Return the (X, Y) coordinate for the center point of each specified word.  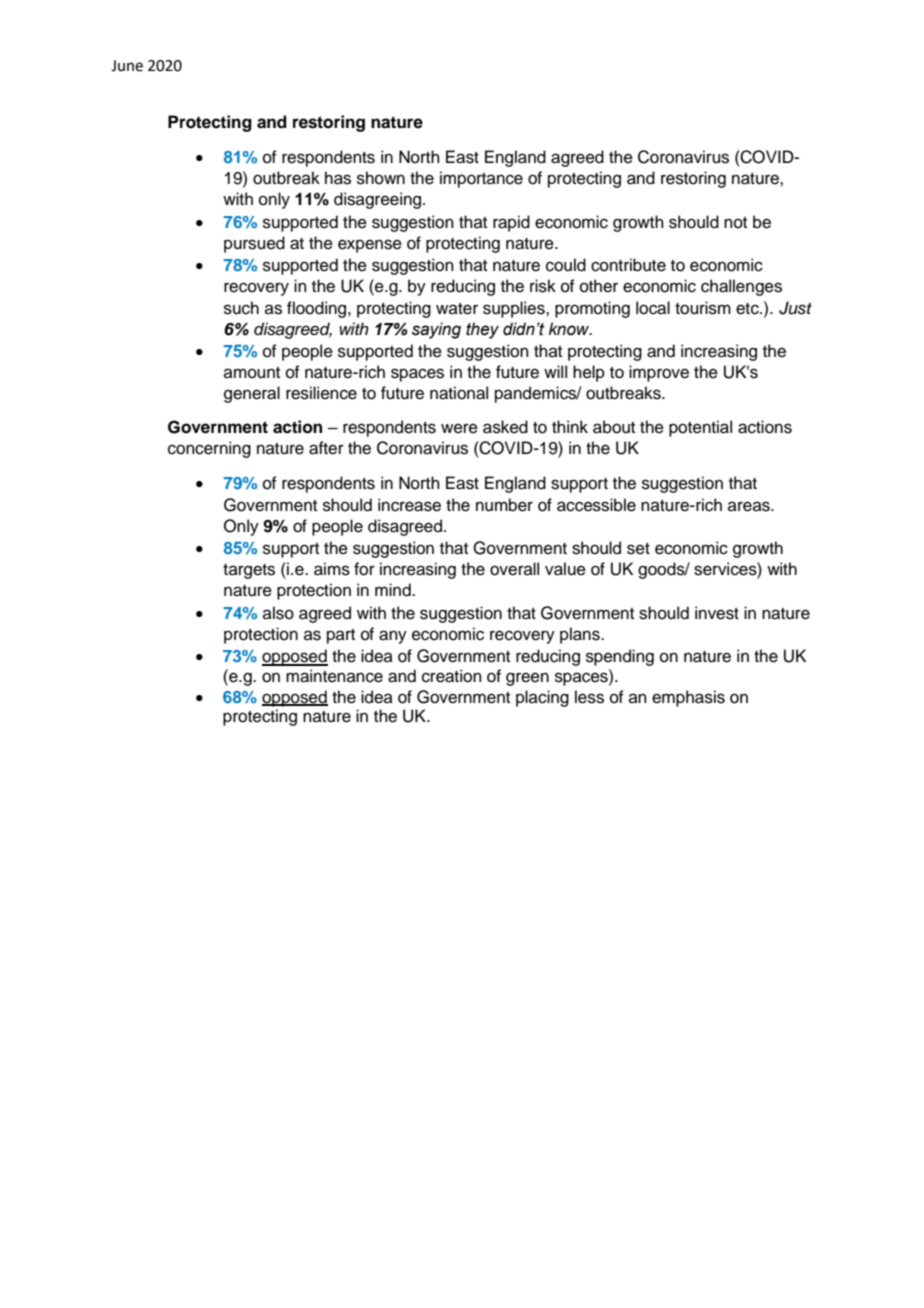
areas (750, 506)
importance (481, 179)
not (735, 223)
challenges (741, 287)
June (127, 66)
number (504, 505)
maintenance (334, 676)
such (241, 308)
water (457, 309)
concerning (209, 449)
